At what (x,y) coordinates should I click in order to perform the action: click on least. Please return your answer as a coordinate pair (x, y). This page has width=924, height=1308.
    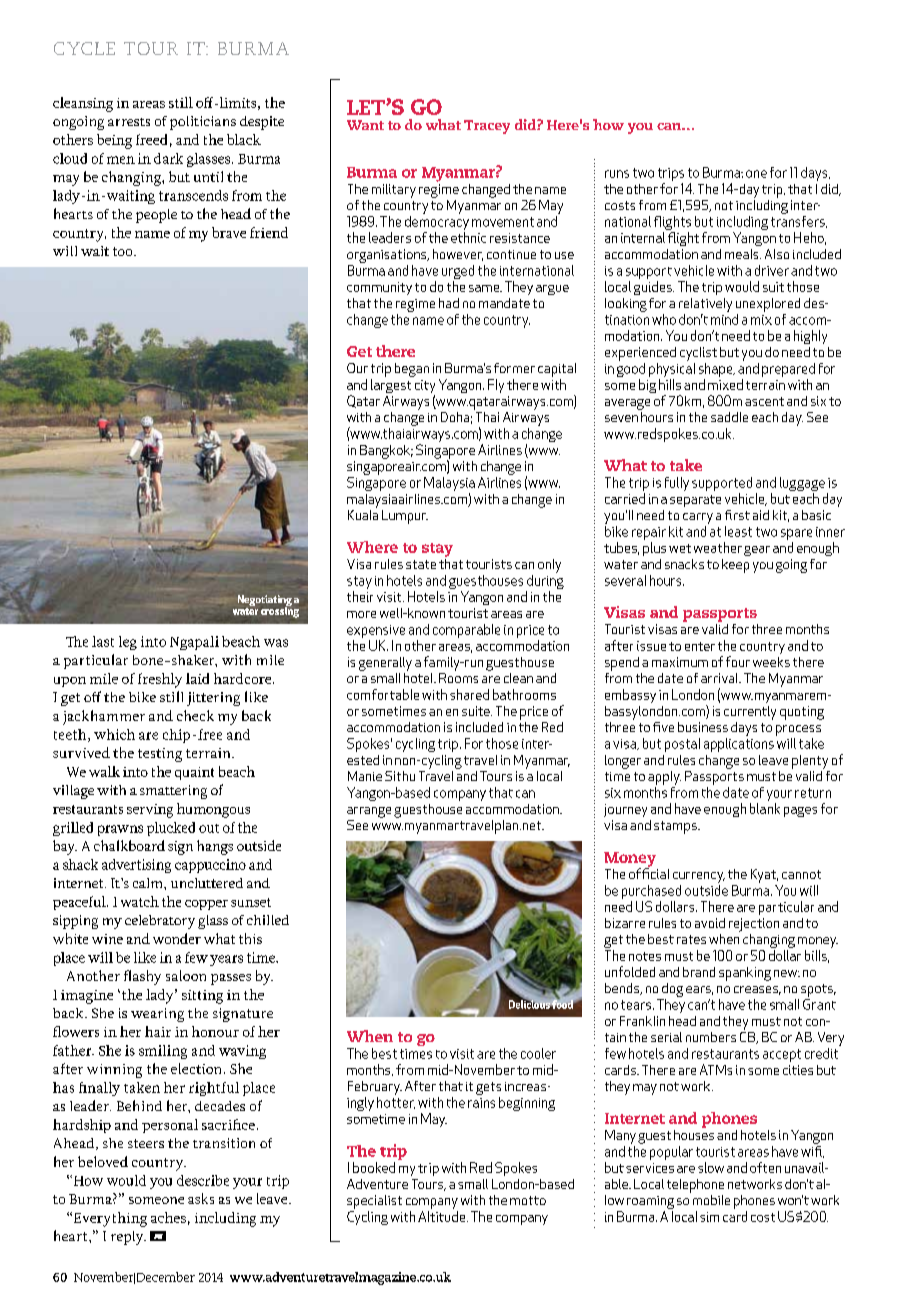
    Looking at the image, I should click on (738, 531).
